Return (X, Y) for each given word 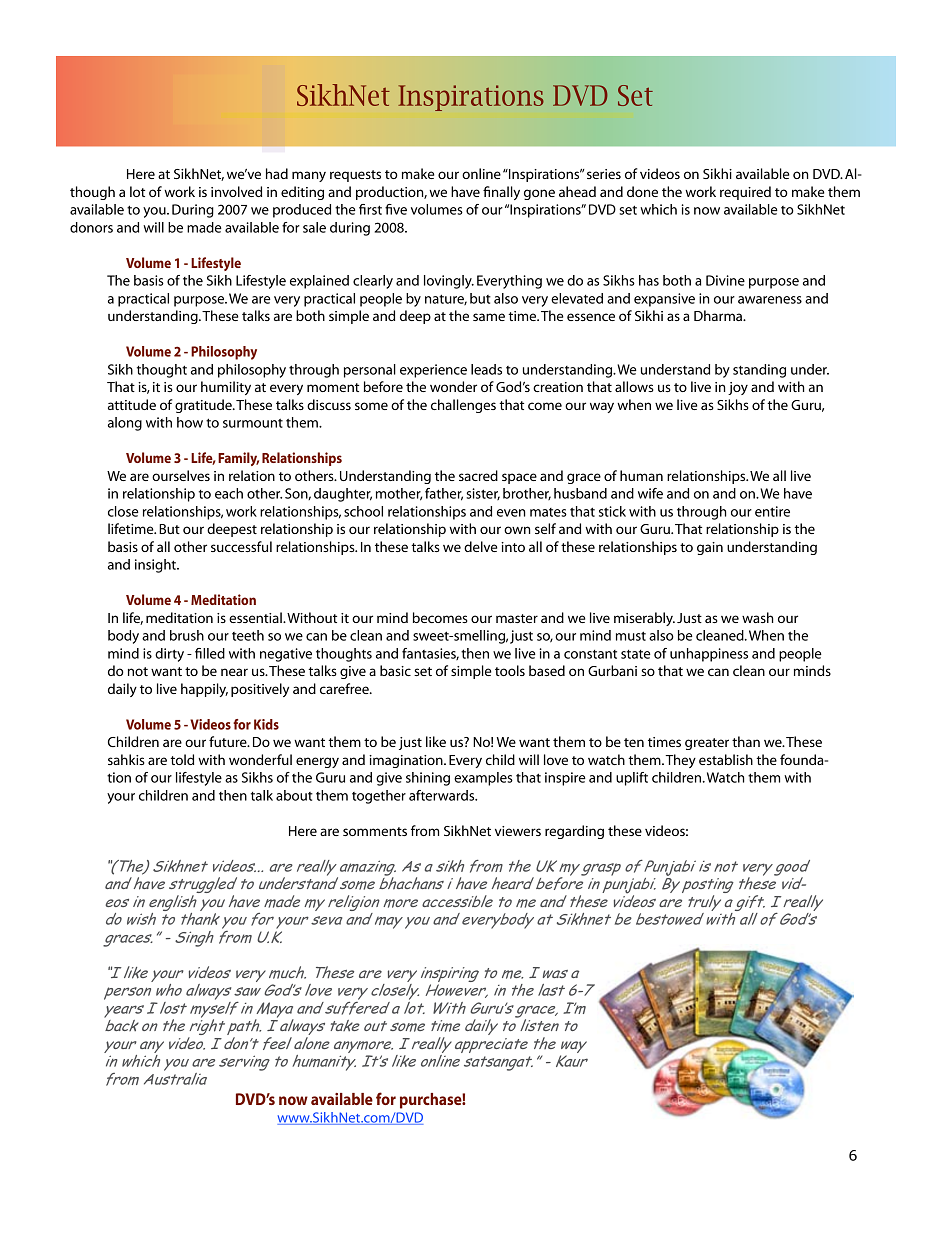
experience (433, 371)
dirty (169, 655)
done (642, 191)
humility (226, 388)
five (396, 209)
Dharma (719, 315)
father (444, 494)
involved (236, 191)
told (182, 759)
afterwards (443, 795)
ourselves (181, 475)
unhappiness (709, 655)
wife (650, 493)
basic (395, 670)
